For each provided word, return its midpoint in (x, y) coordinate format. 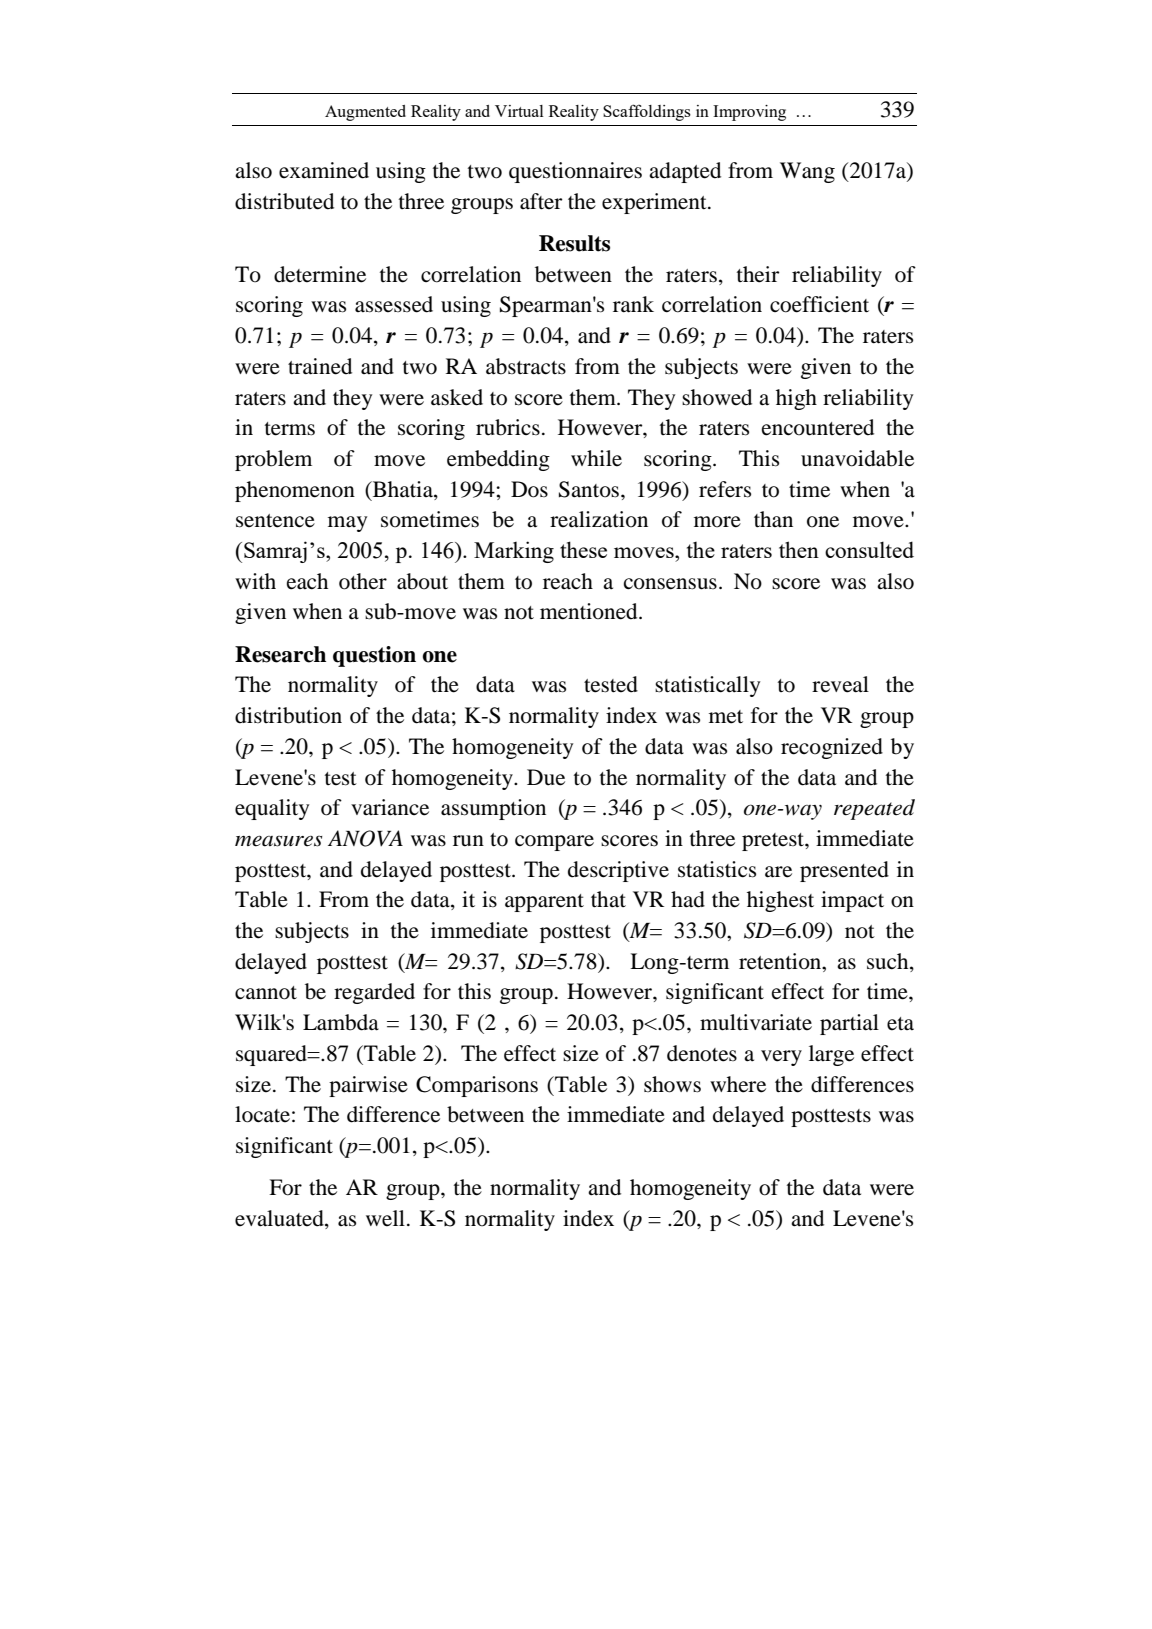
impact (852, 901)
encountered (818, 427)
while (596, 458)
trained (320, 366)
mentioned (590, 611)
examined (324, 170)
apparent (544, 903)
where (738, 1084)
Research (280, 654)
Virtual (519, 111)
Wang (807, 172)
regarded (374, 993)
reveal (840, 684)
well (385, 1218)
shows (672, 1084)
